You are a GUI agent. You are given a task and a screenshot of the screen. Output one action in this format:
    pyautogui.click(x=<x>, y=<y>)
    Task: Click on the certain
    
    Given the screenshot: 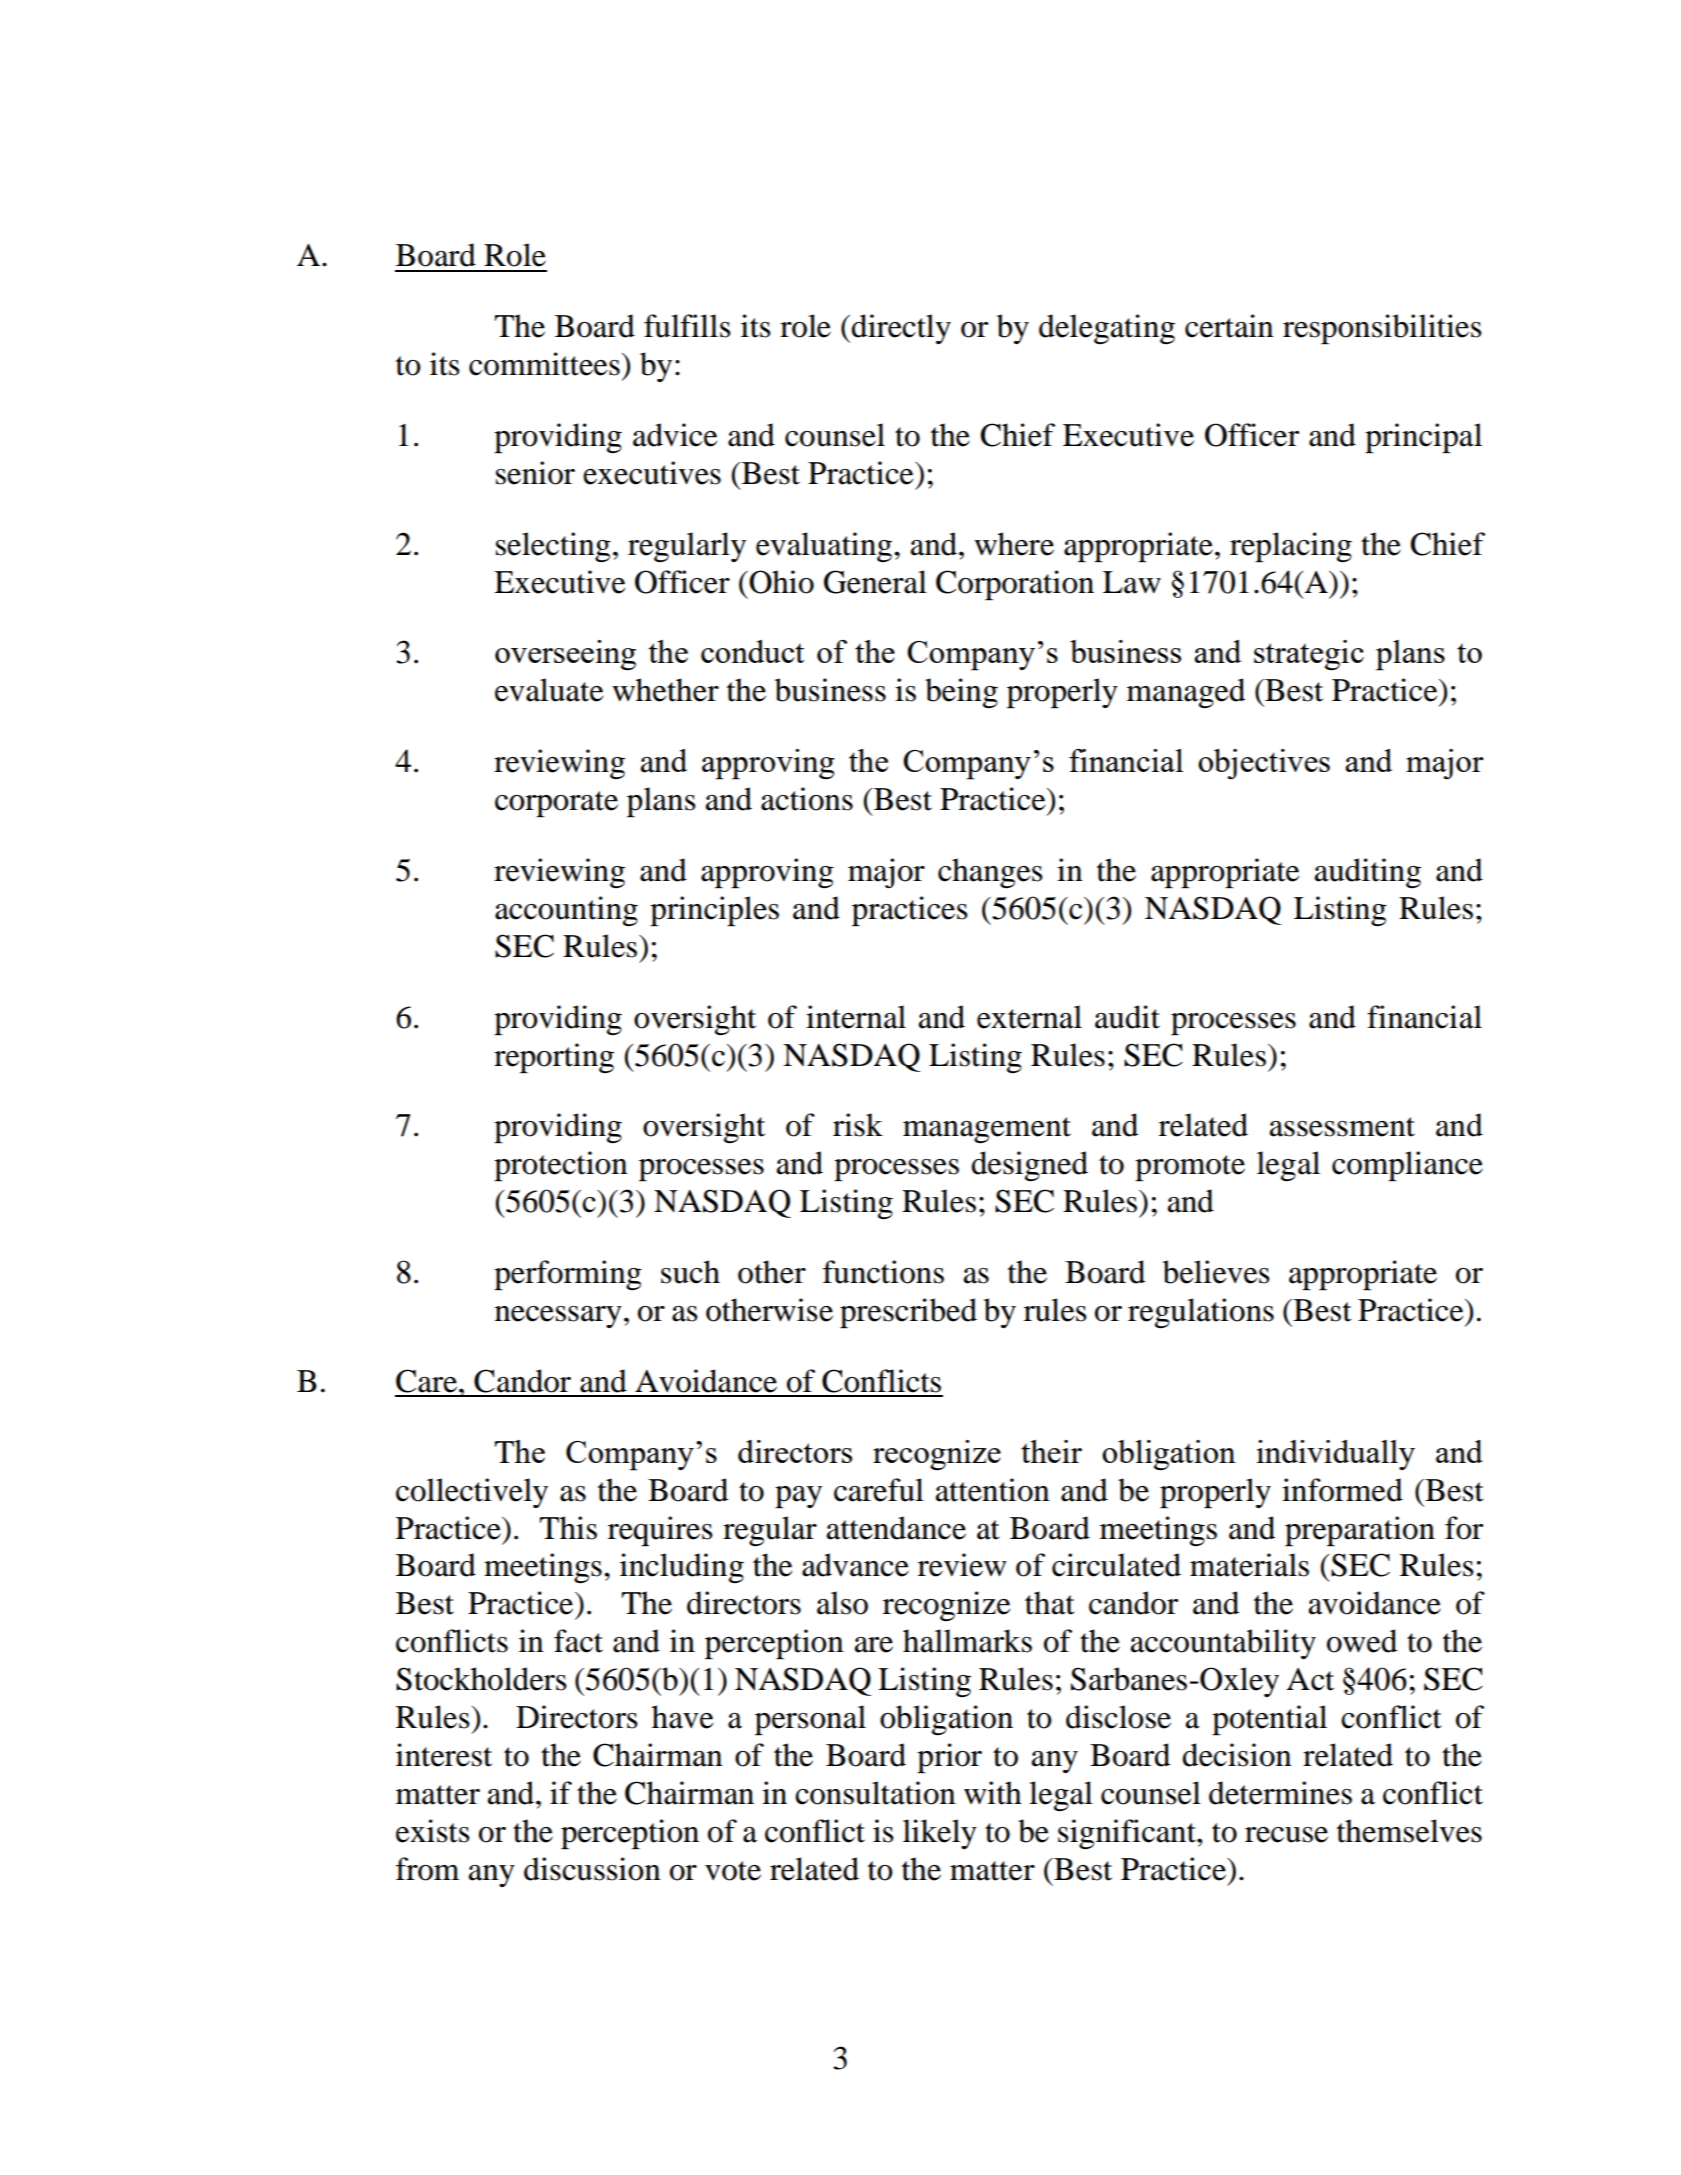 What is the action you would take?
    pyautogui.click(x=1229, y=326)
